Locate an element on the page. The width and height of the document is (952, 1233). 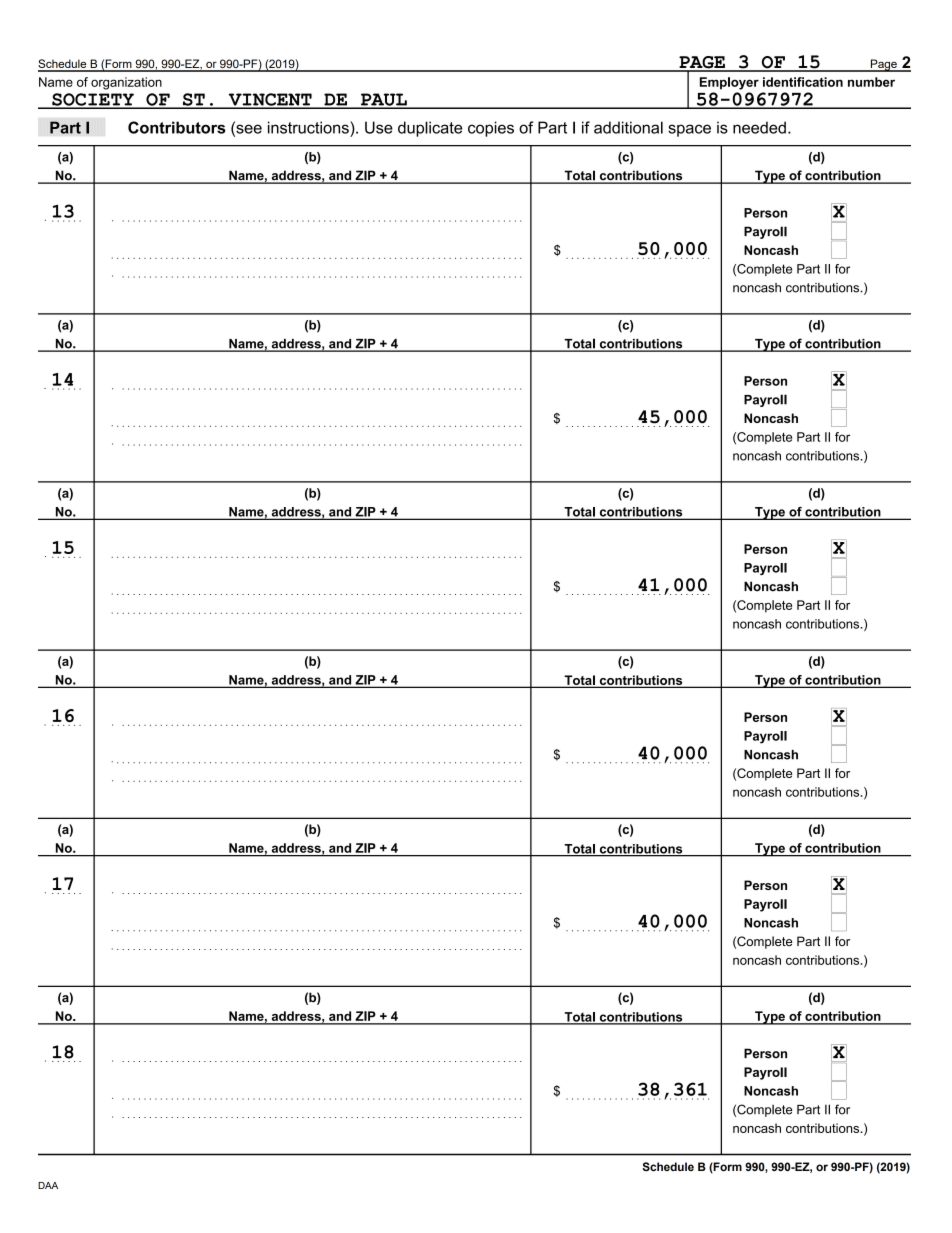
Contributors is located at coordinates (177, 127).
